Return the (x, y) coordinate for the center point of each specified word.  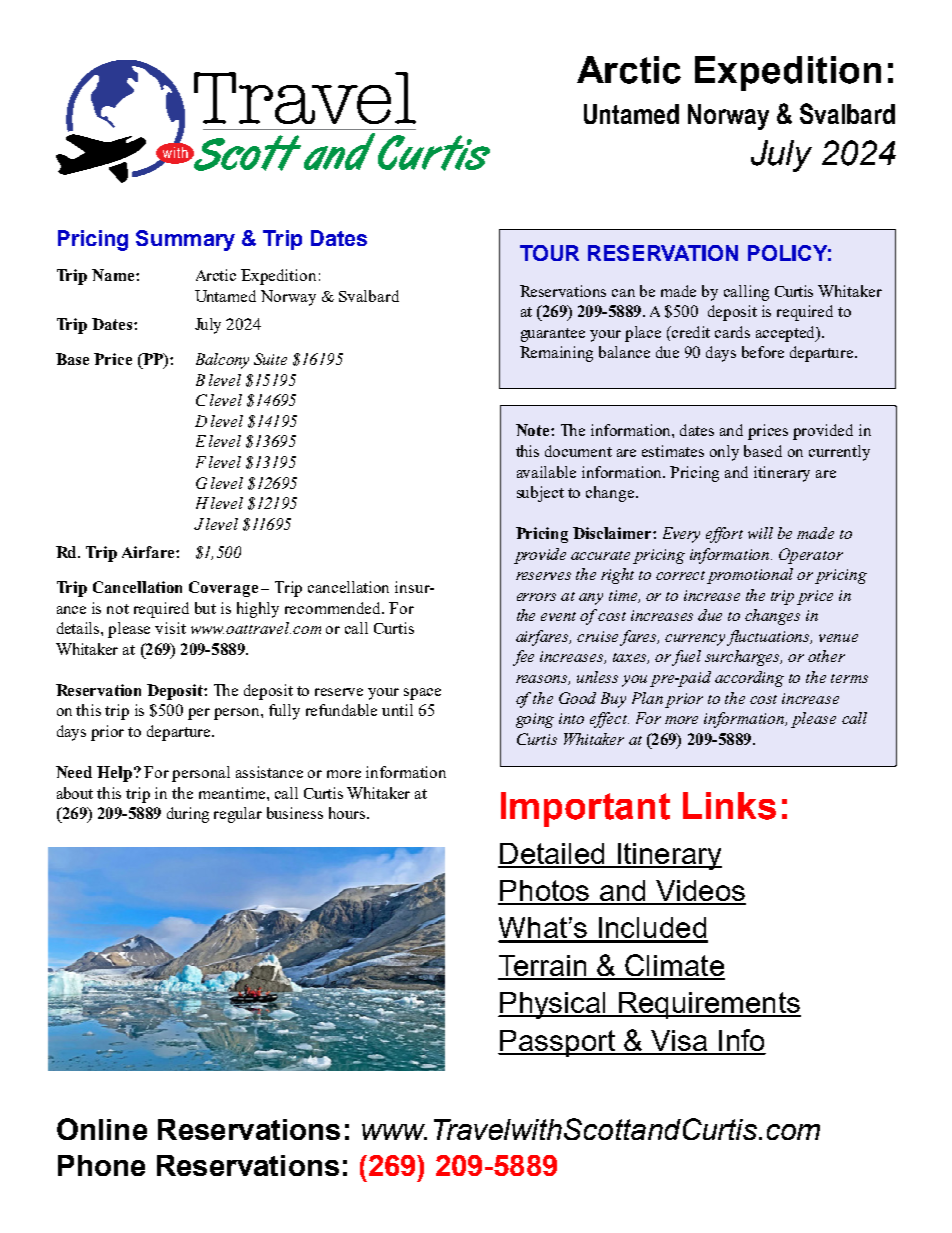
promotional (750, 576)
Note (534, 430)
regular (238, 815)
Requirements (709, 1005)
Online (102, 1129)
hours (347, 813)
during (188, 815)
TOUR (549, 253)
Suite (270, 359)
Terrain (543, 967)
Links (729, 806)
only (724, 453)
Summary (185, 240)
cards (732, 332)
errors (536, 597)
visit (170, 628)
